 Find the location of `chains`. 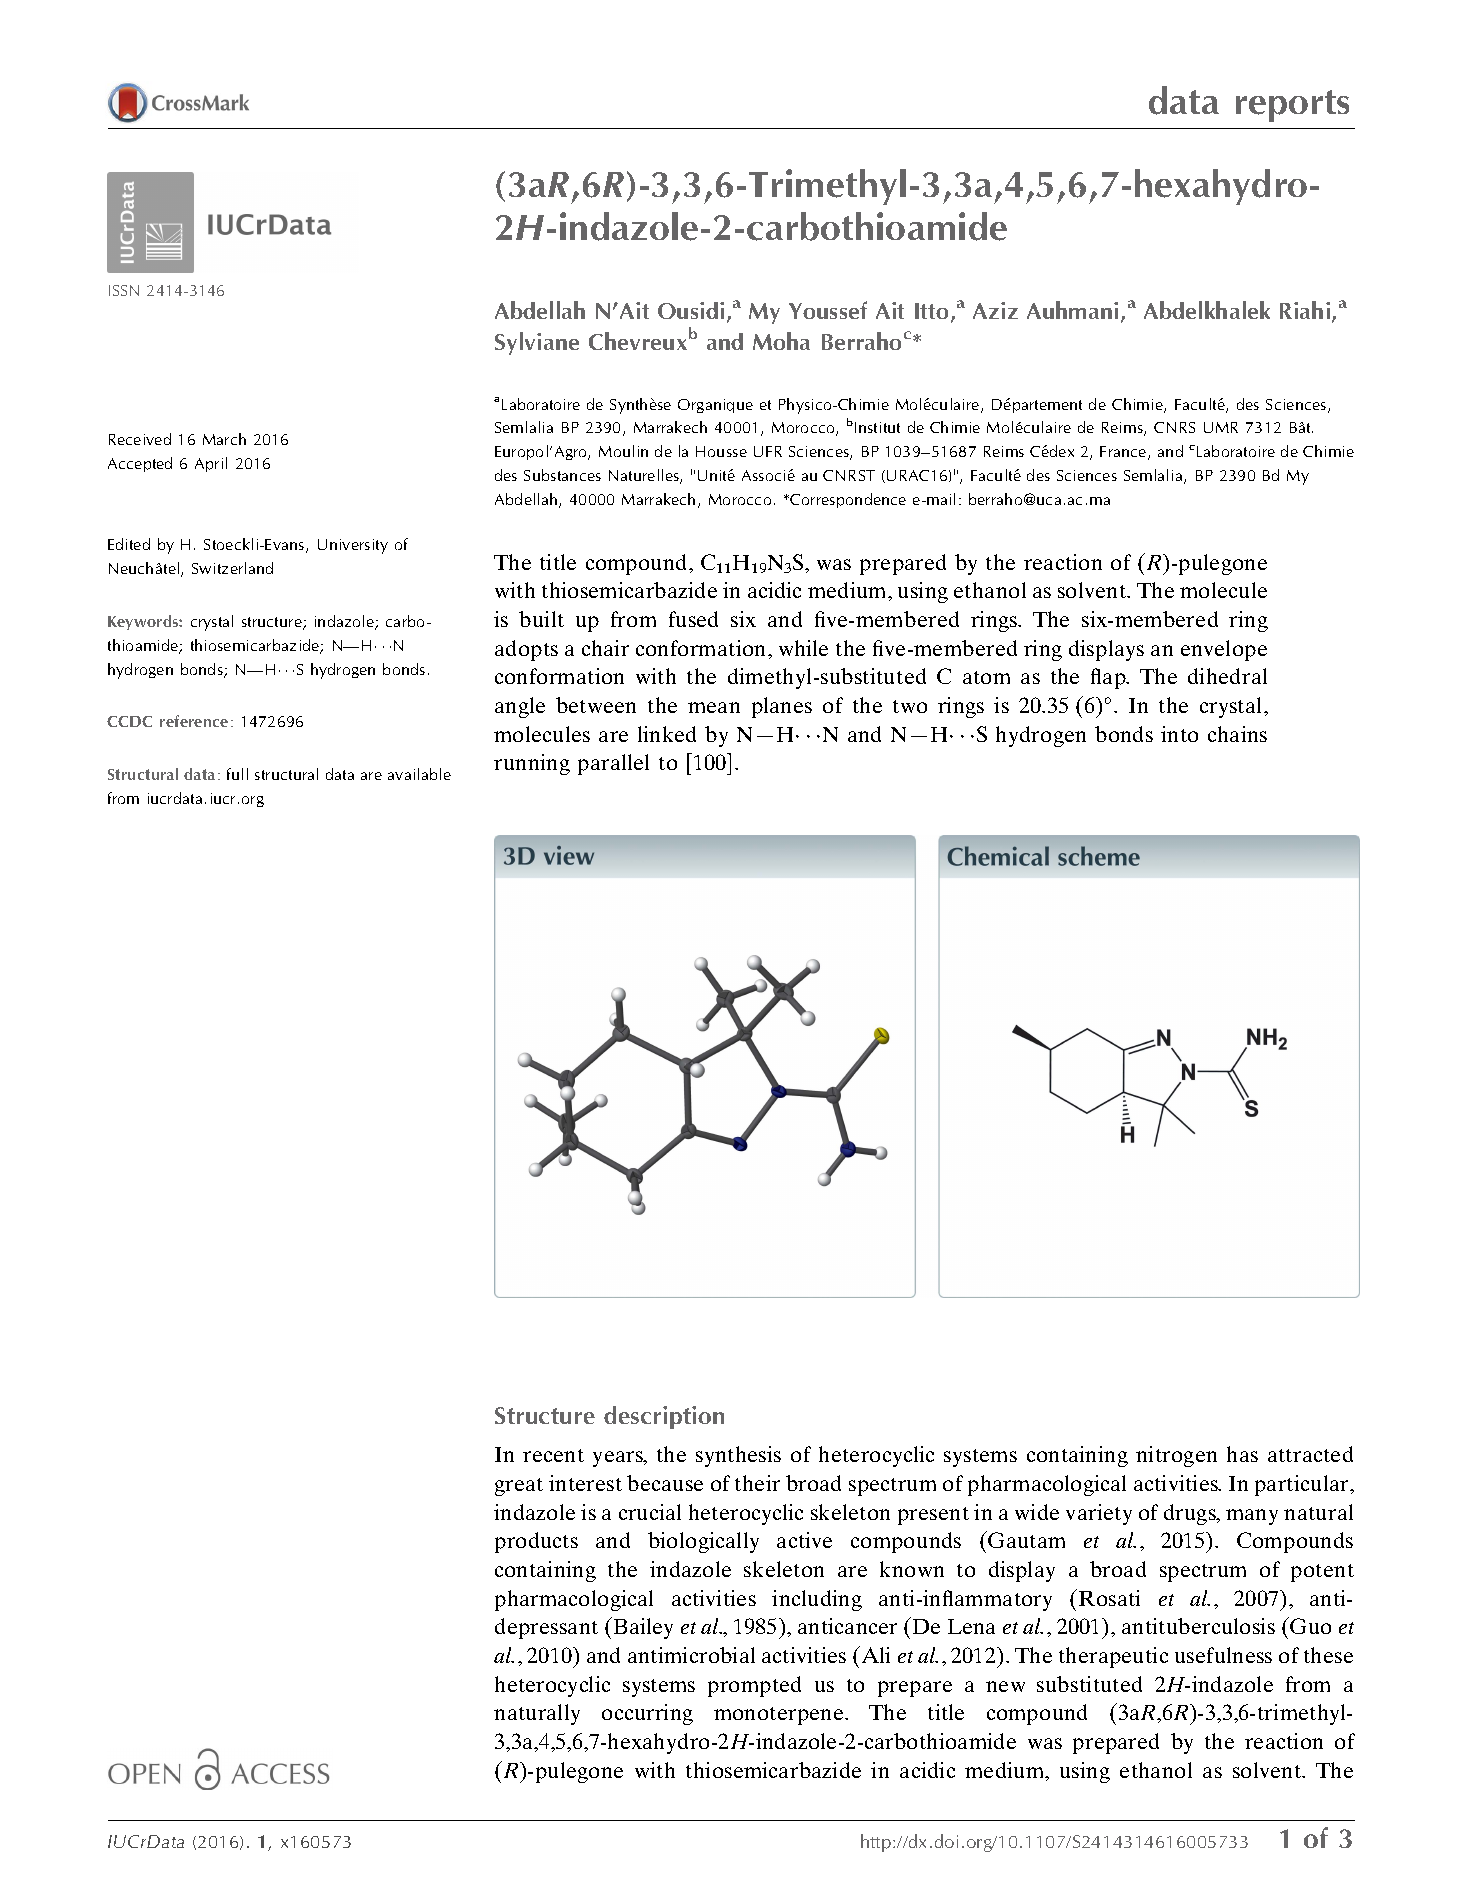

chains is located at coordinates (1237, 734).
